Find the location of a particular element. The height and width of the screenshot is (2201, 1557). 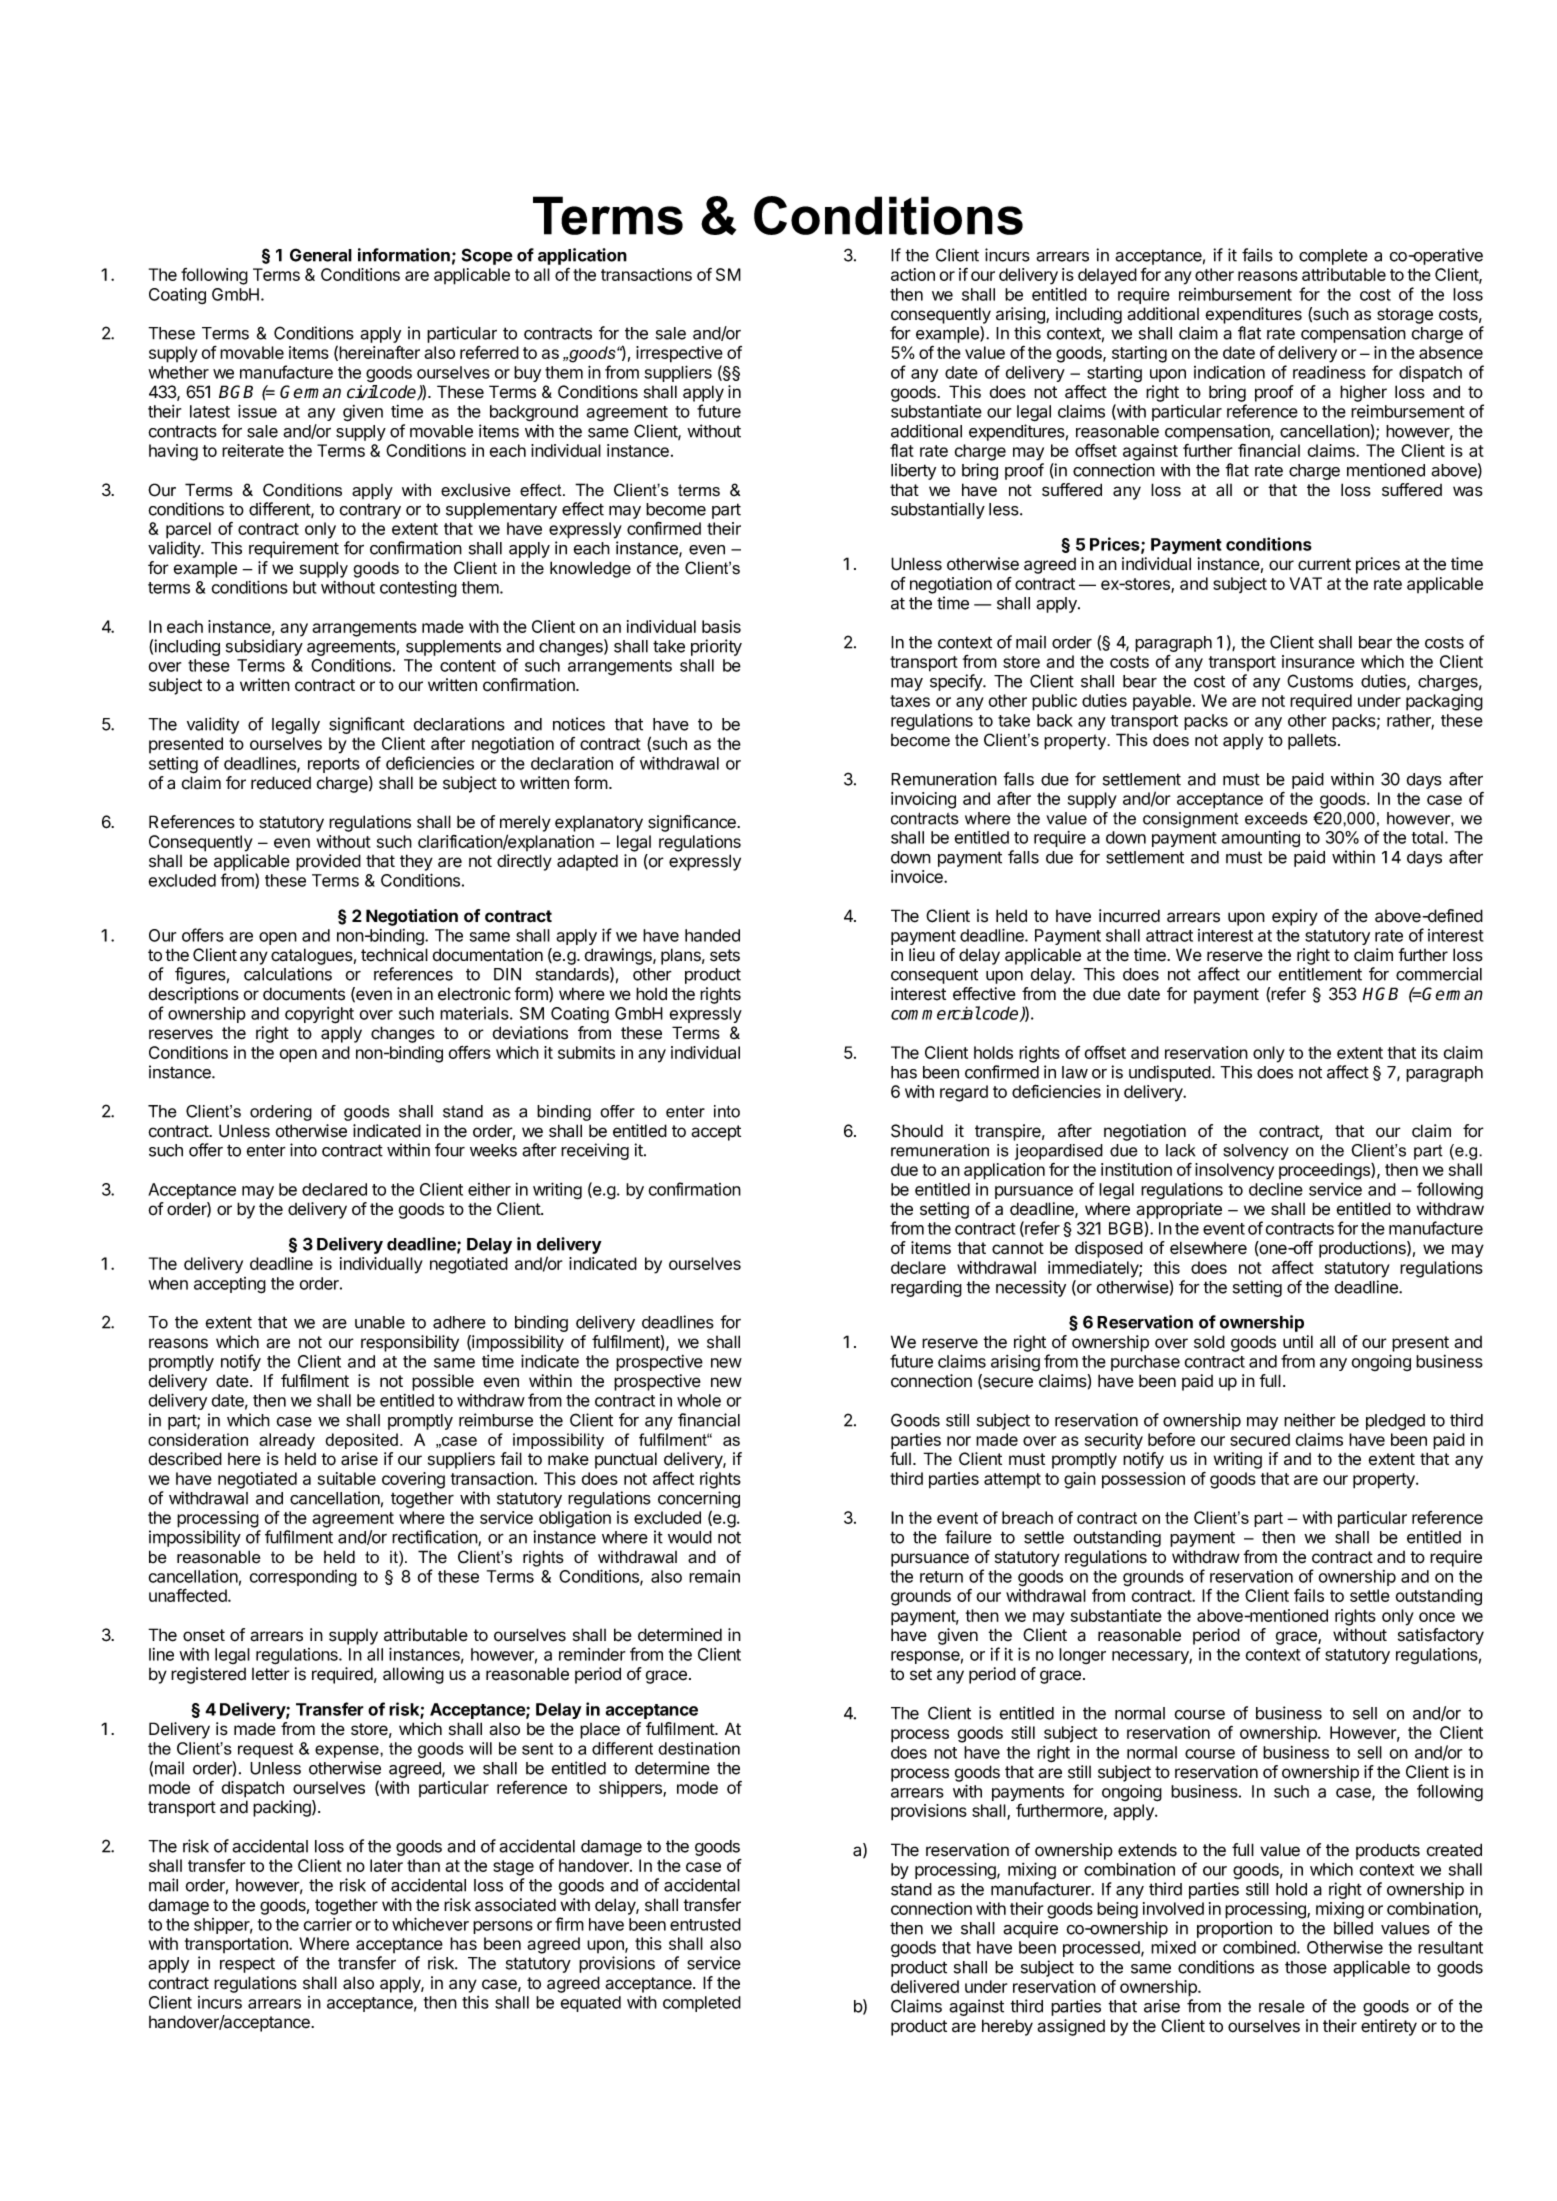

storage is located at coordinates (1405, 316).
